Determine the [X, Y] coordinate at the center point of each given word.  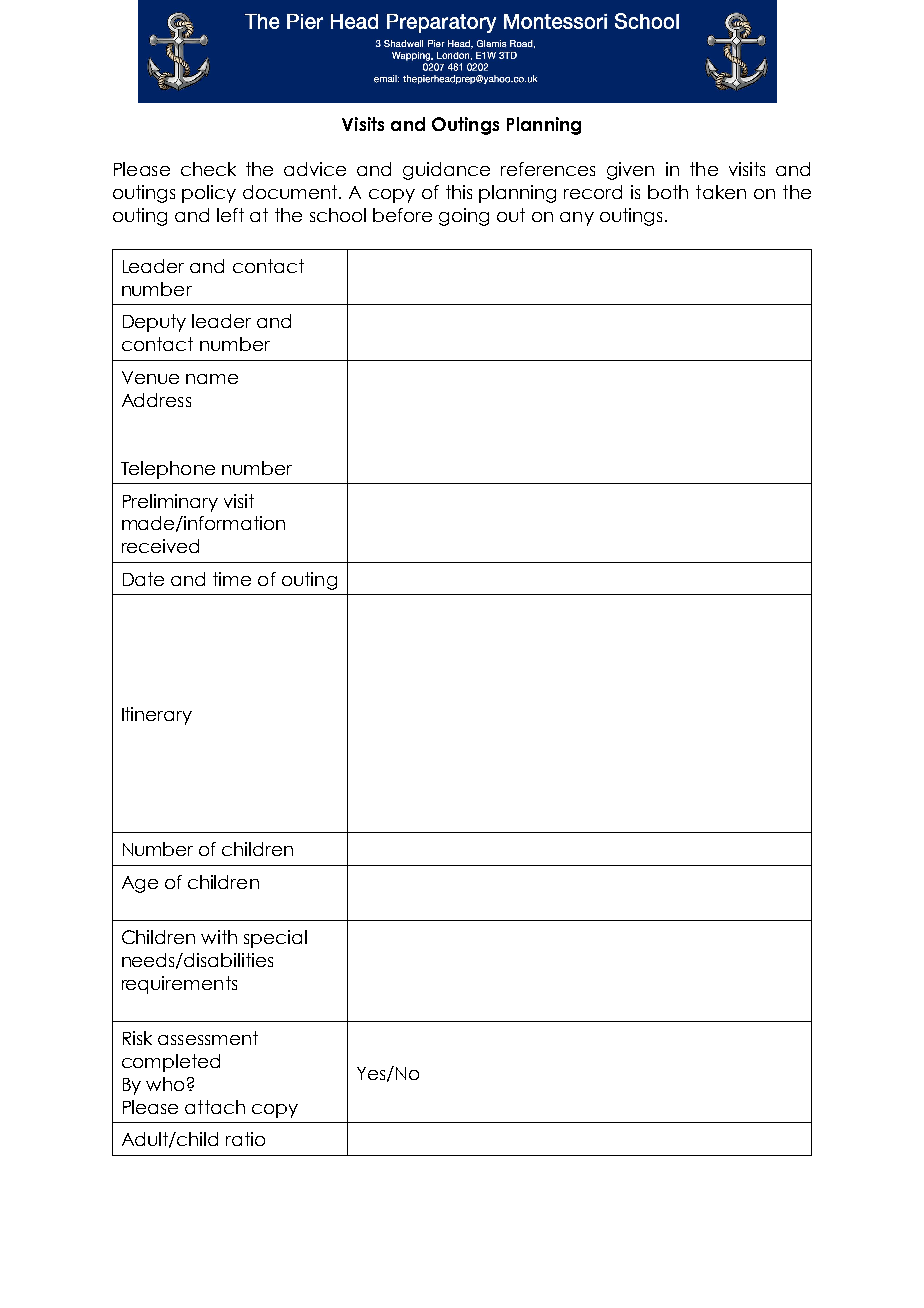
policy [209, 194]
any [577, 219]
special [275, 939]
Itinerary [157, 716]
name [212, 379]
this [459, 192]
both [668, 192]
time [232, 579]
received [160, 546]
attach [215, 1107]
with [219, 937]
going [464, 217]
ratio [245, 1139]
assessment [208, 1038]
